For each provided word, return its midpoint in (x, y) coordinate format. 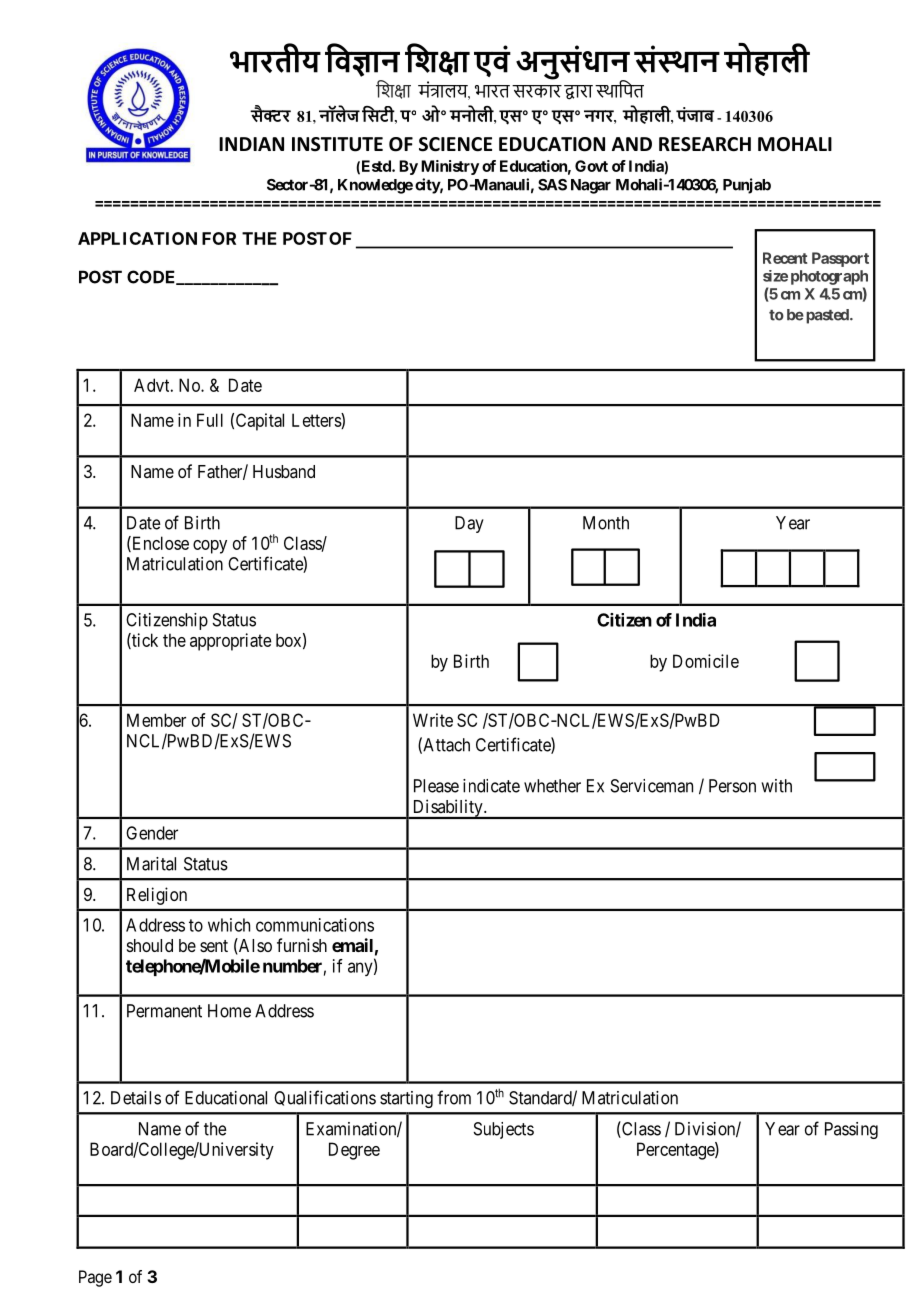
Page (95, 1278)
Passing (851, 1130)
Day (469, 524)
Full (210, 420)
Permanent (164, 1011)
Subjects (504, 1130)
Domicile (706, 661)
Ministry (450, 167)
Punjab (747, 186)
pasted (827, 316)
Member (156, 720)
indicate (491, 786)
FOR (219, 238)
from (454, 1097)
